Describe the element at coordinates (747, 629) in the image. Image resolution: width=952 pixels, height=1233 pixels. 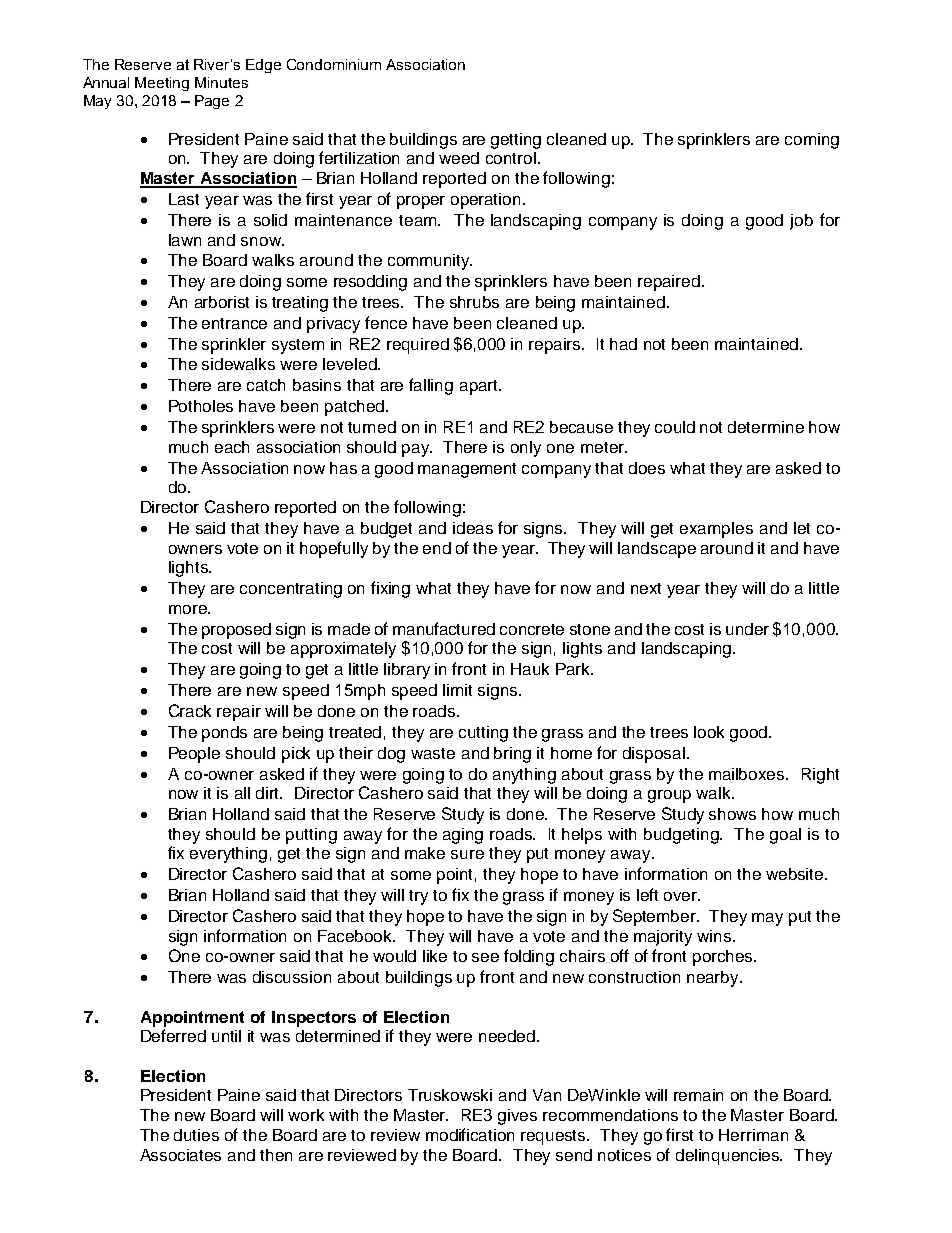
I see `under` at that location.
